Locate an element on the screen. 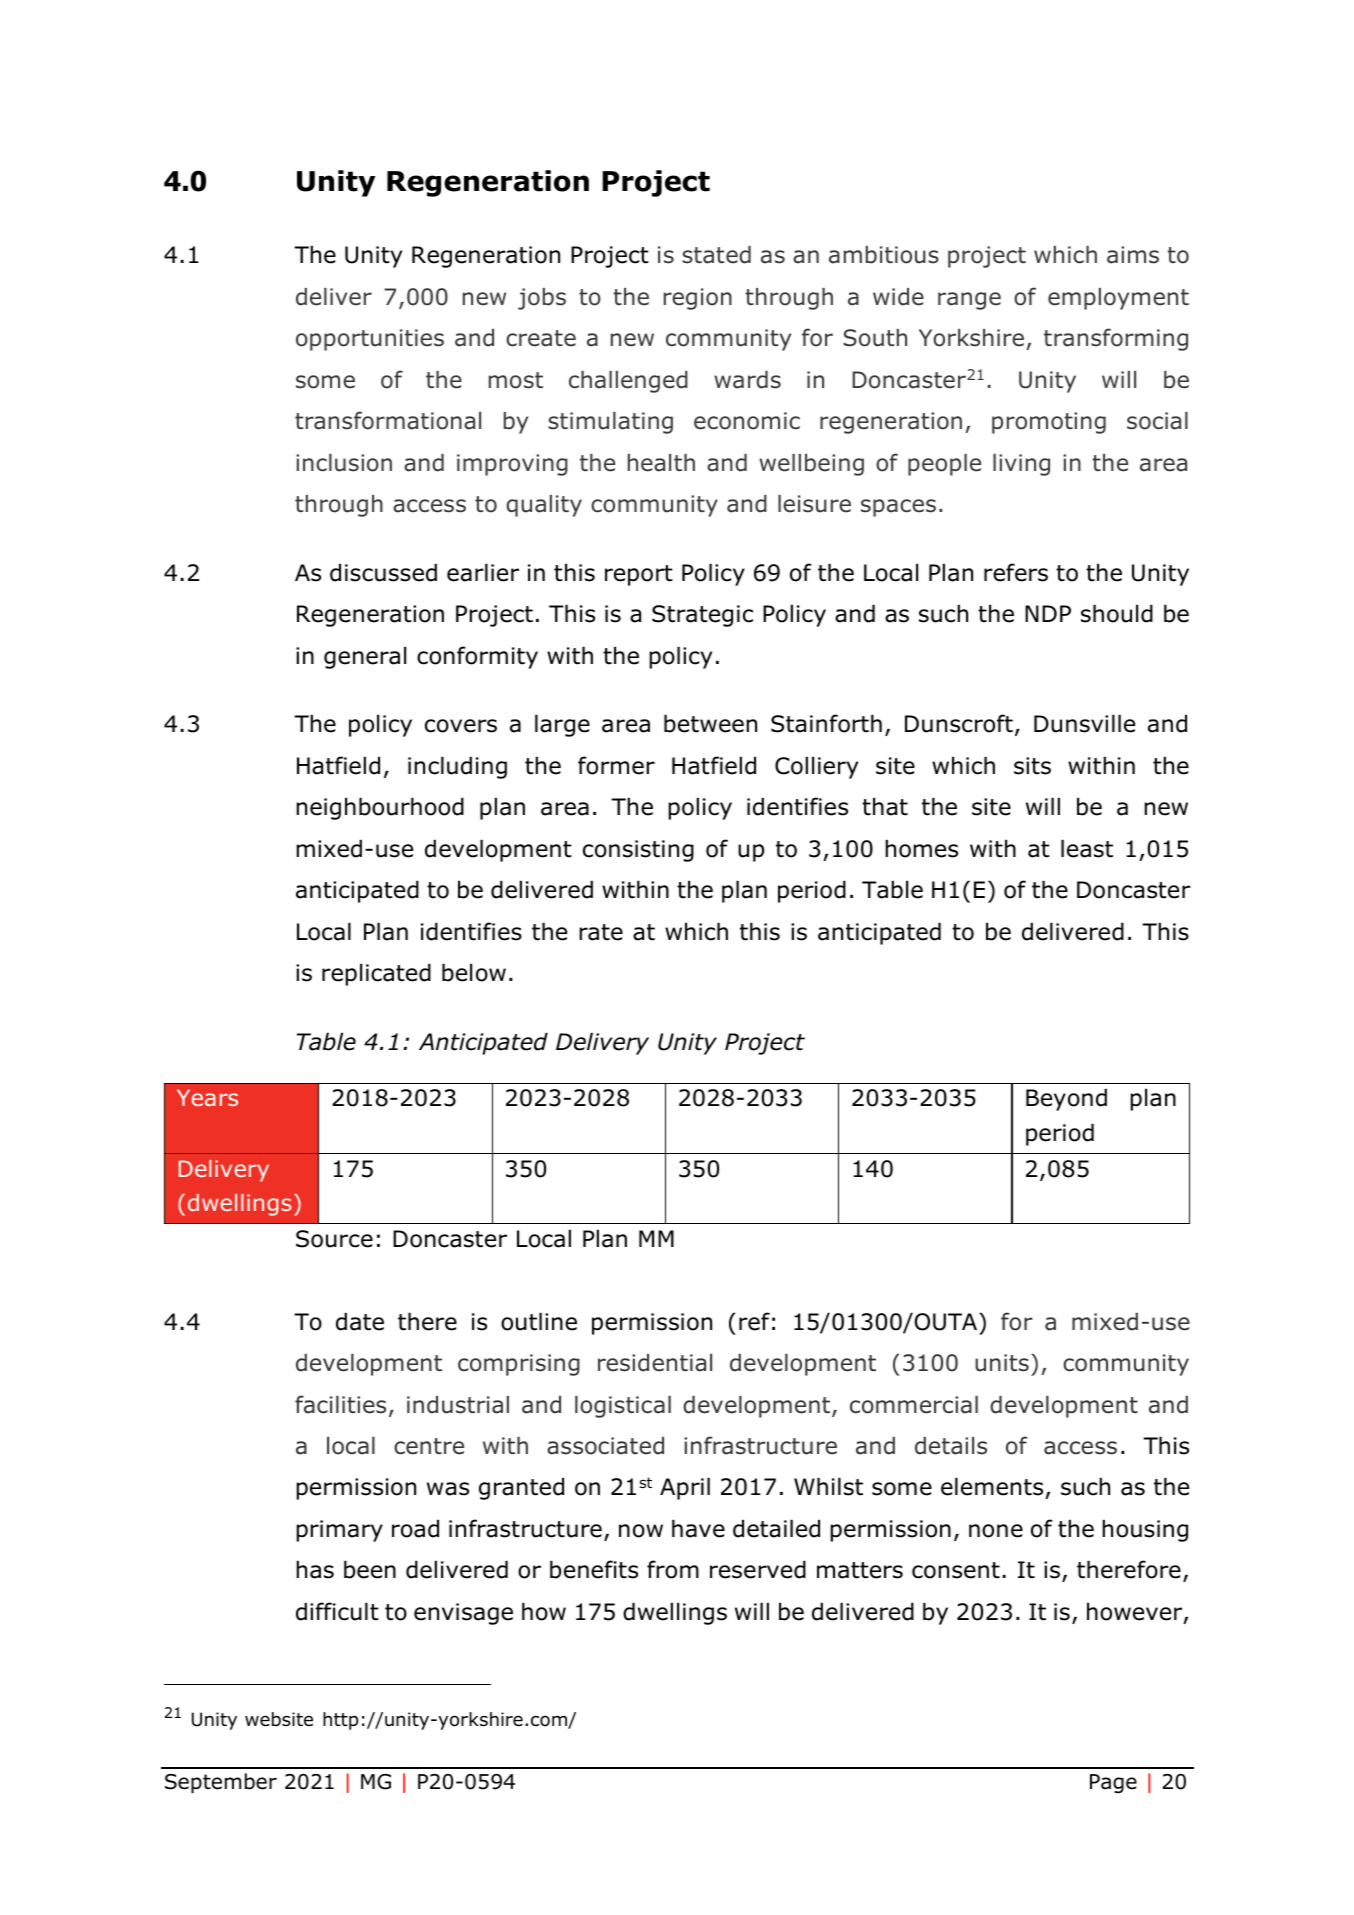 This screenshot has height=1915, width=1354. range is located at coordinates (969, 301).
